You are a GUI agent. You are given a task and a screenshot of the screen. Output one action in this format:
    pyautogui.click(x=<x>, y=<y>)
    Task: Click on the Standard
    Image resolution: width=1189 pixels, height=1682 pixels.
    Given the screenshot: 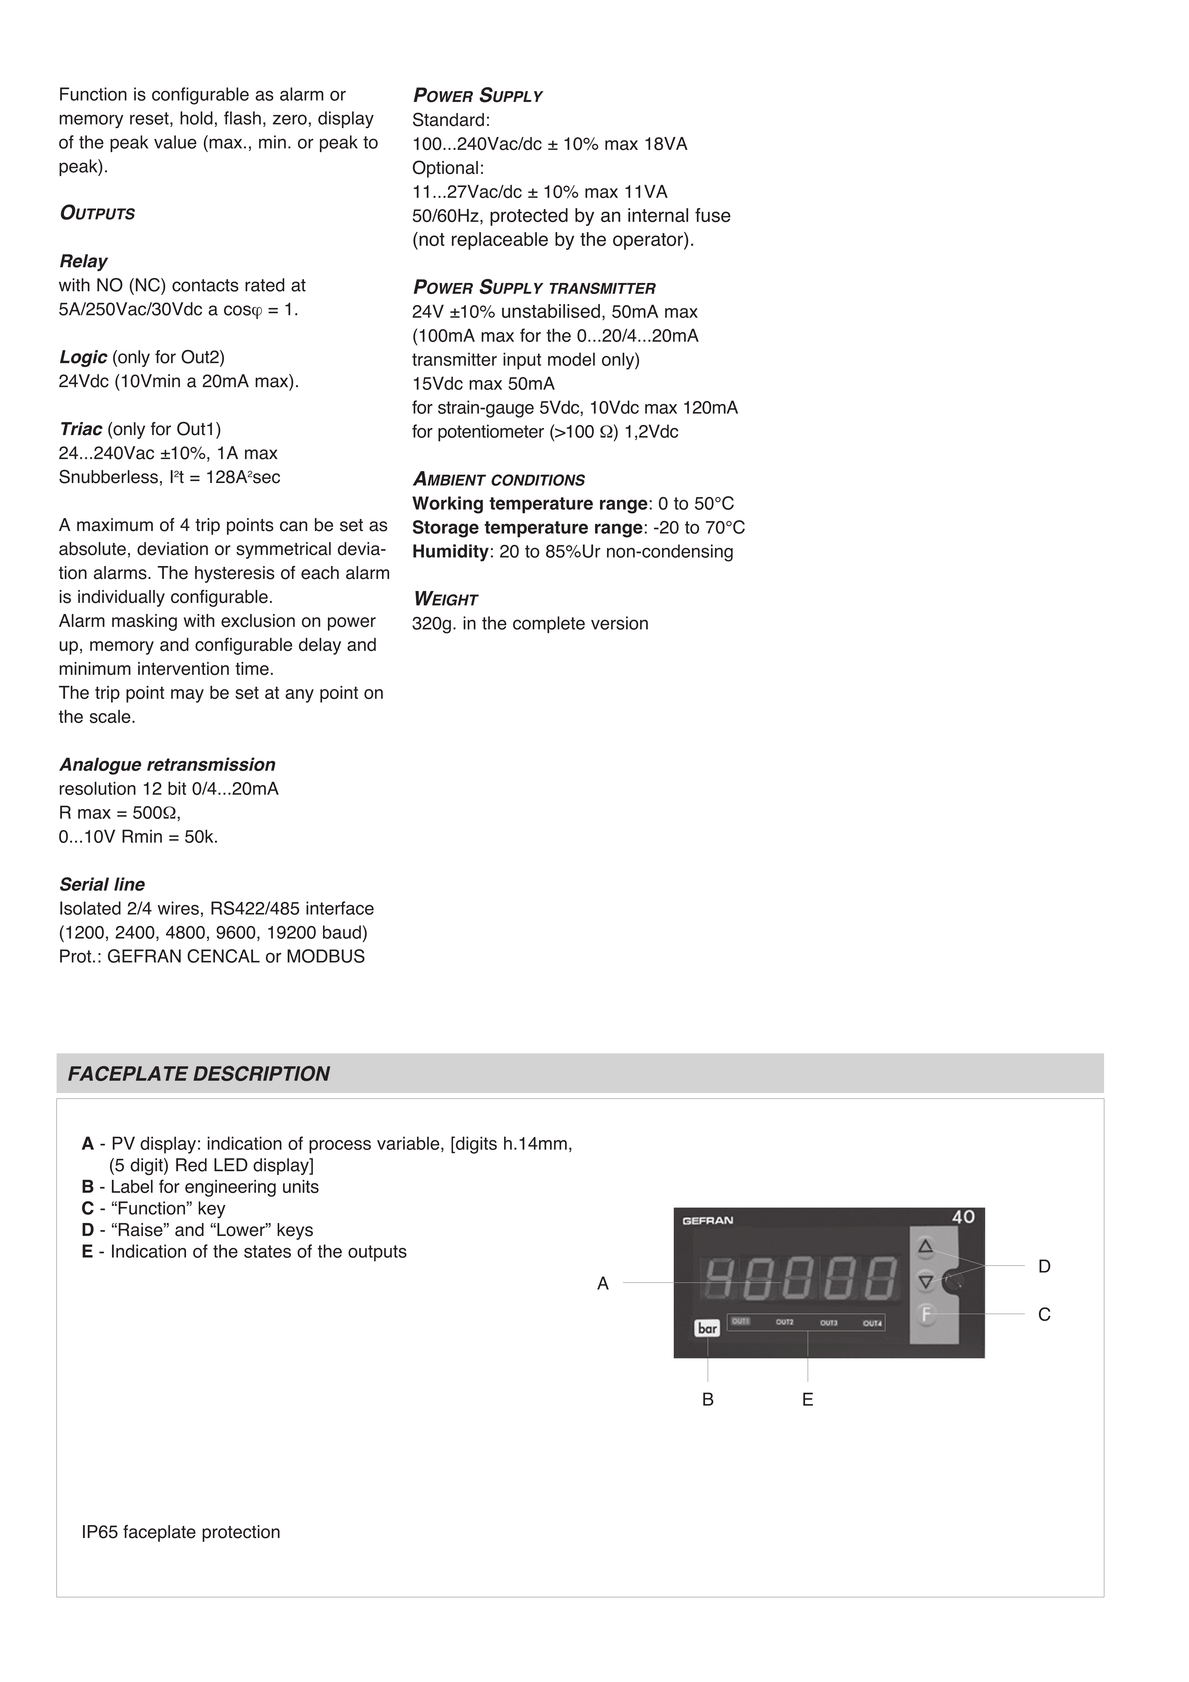 What is the action you would take?
    pyautogui.click(x=448, y=119)
